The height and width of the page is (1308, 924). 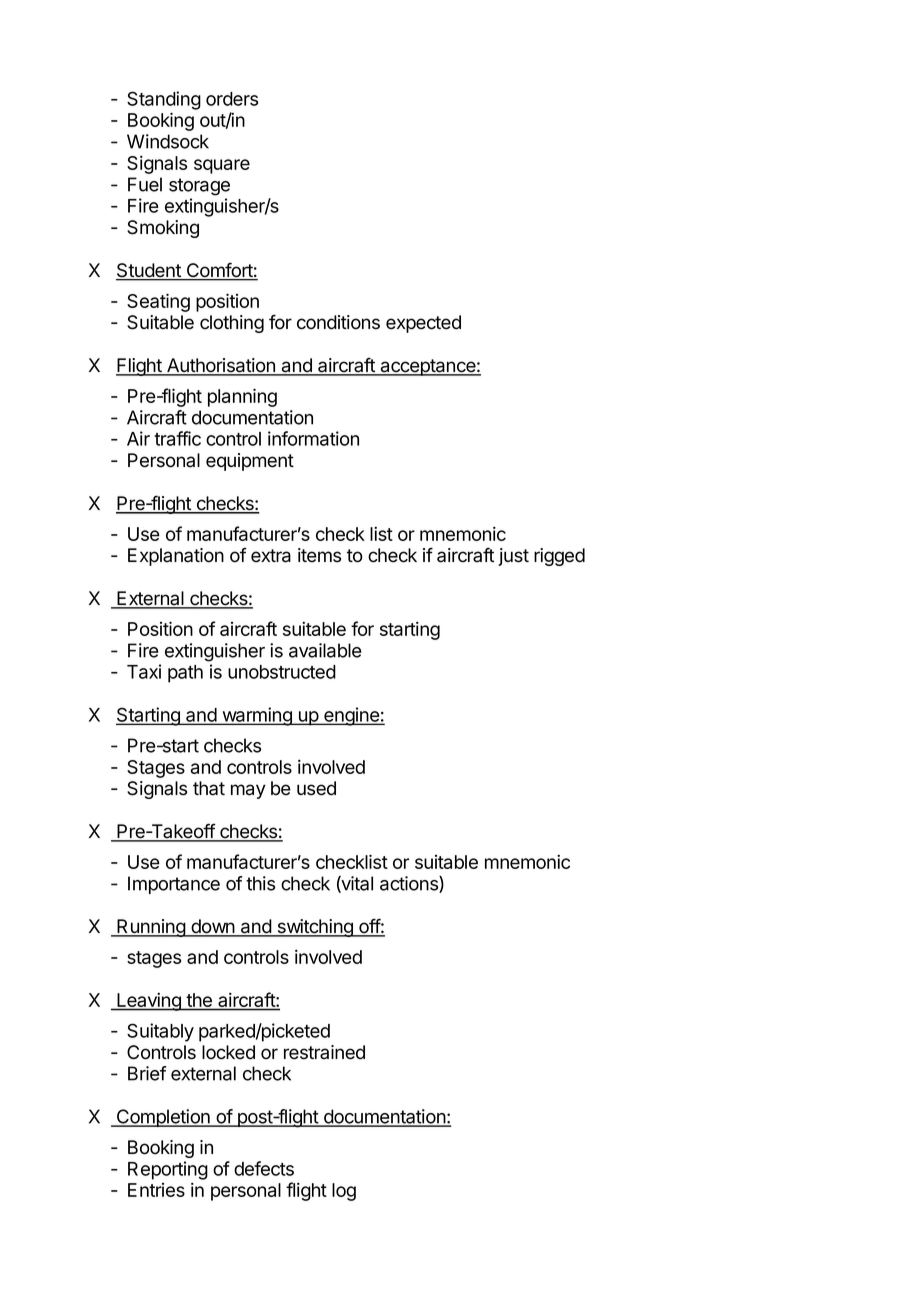 What do you see at coordinates (423, 324) in the page?
I see `expected` at bounding box center [423, 324].
